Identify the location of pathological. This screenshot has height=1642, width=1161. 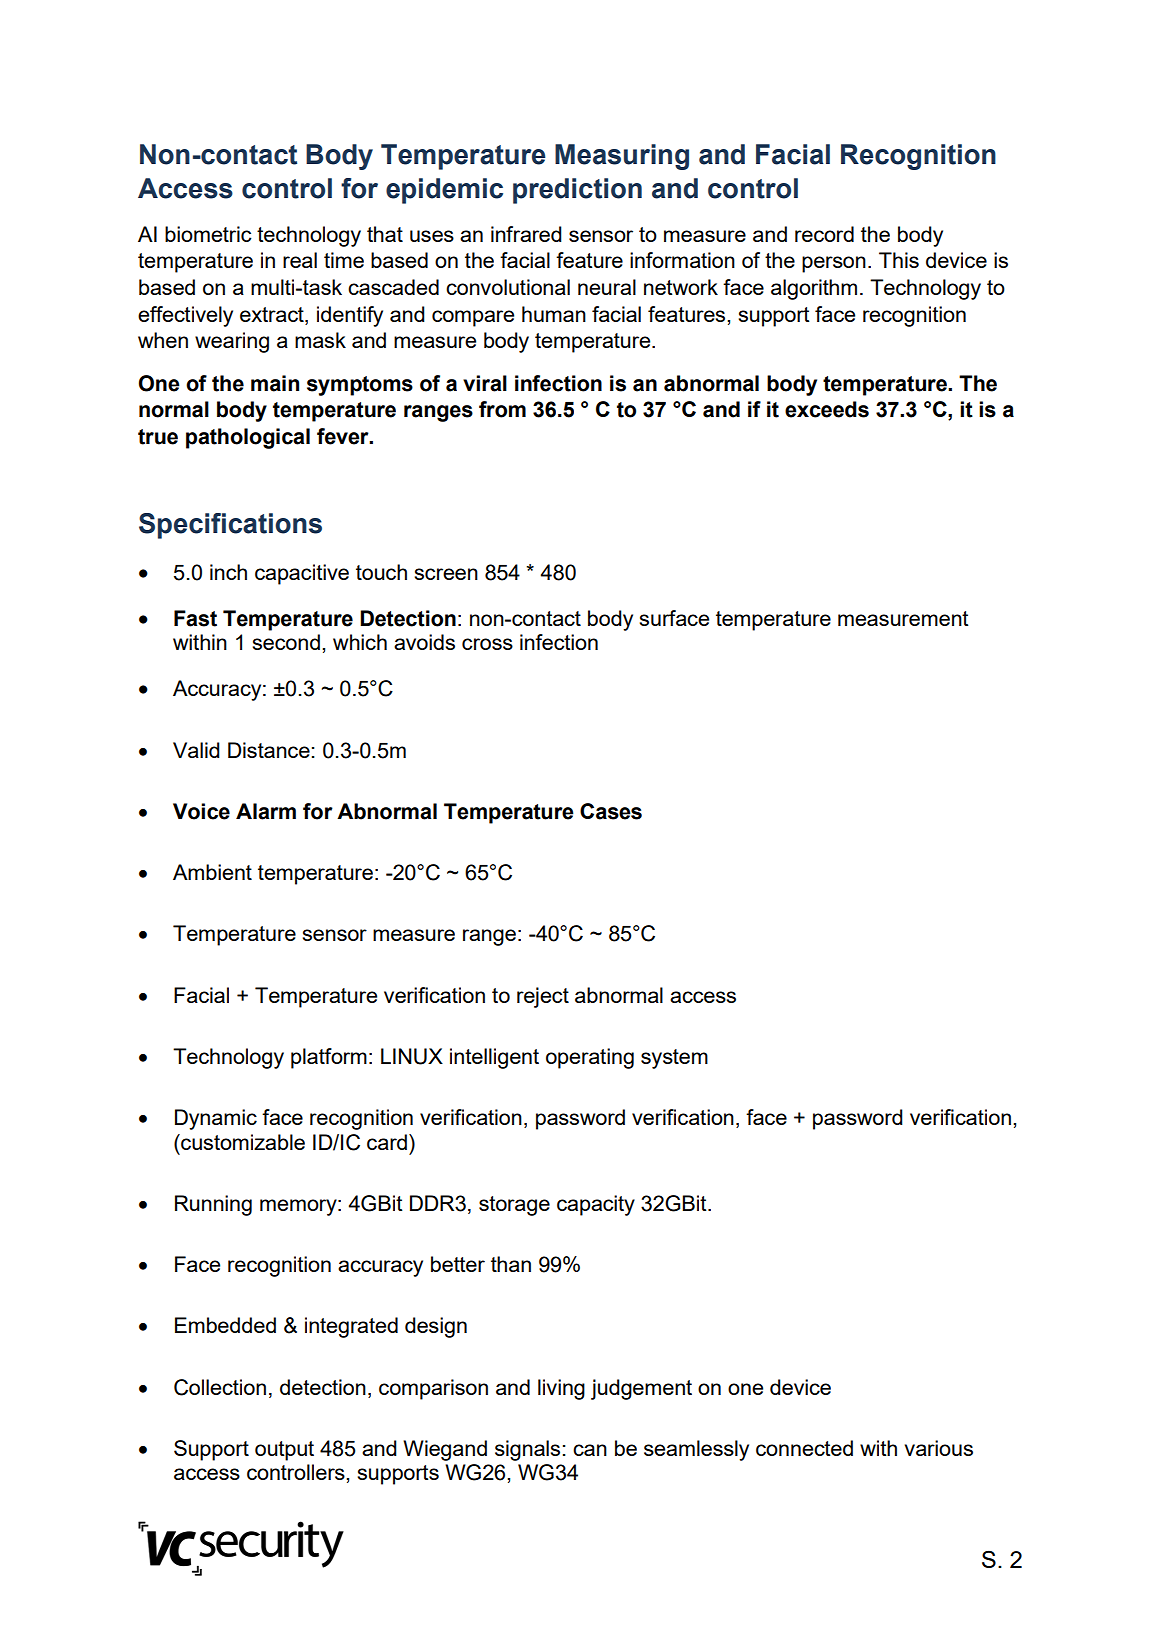
(248, 438).
